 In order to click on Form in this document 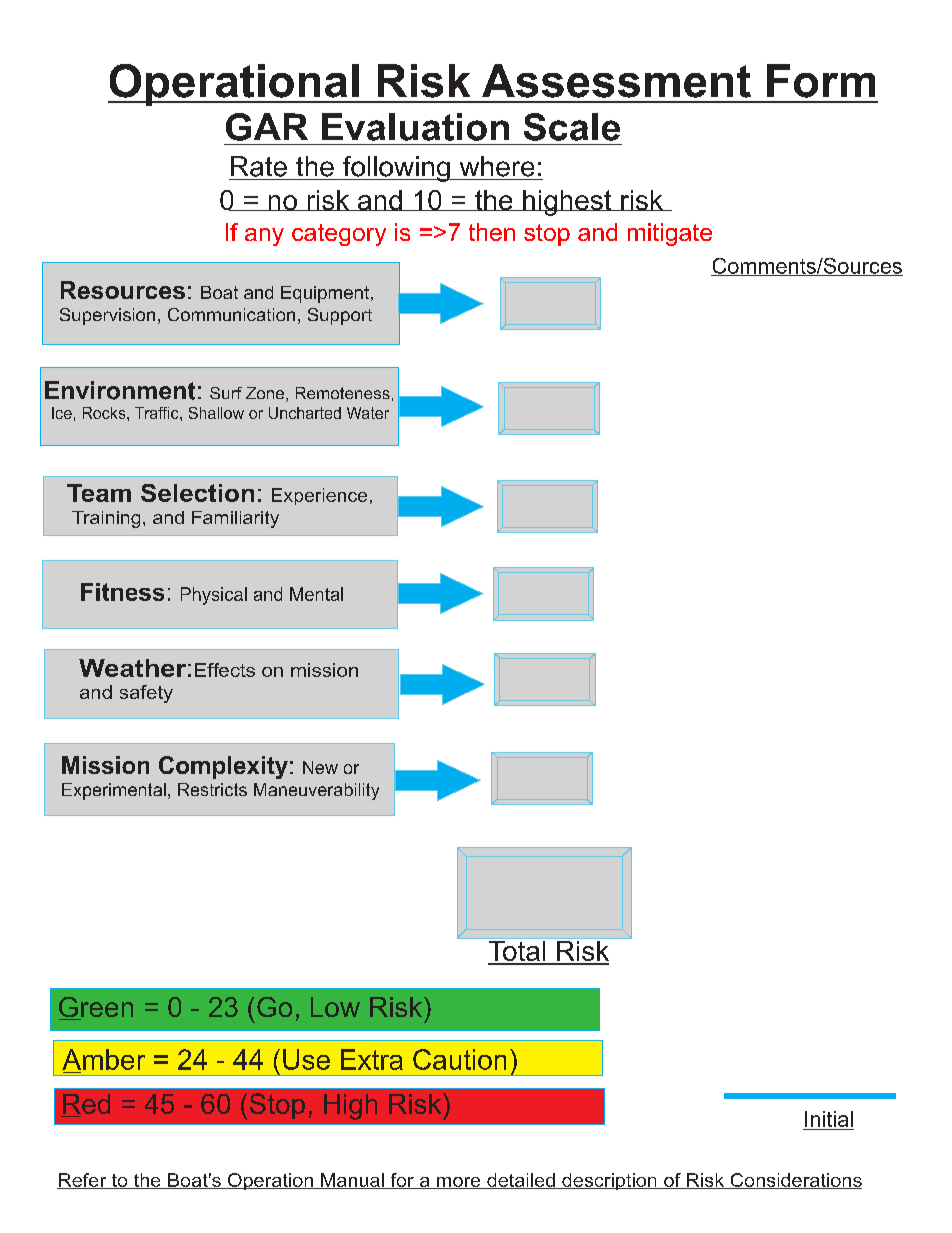, I will do `click(821, 81)`.
